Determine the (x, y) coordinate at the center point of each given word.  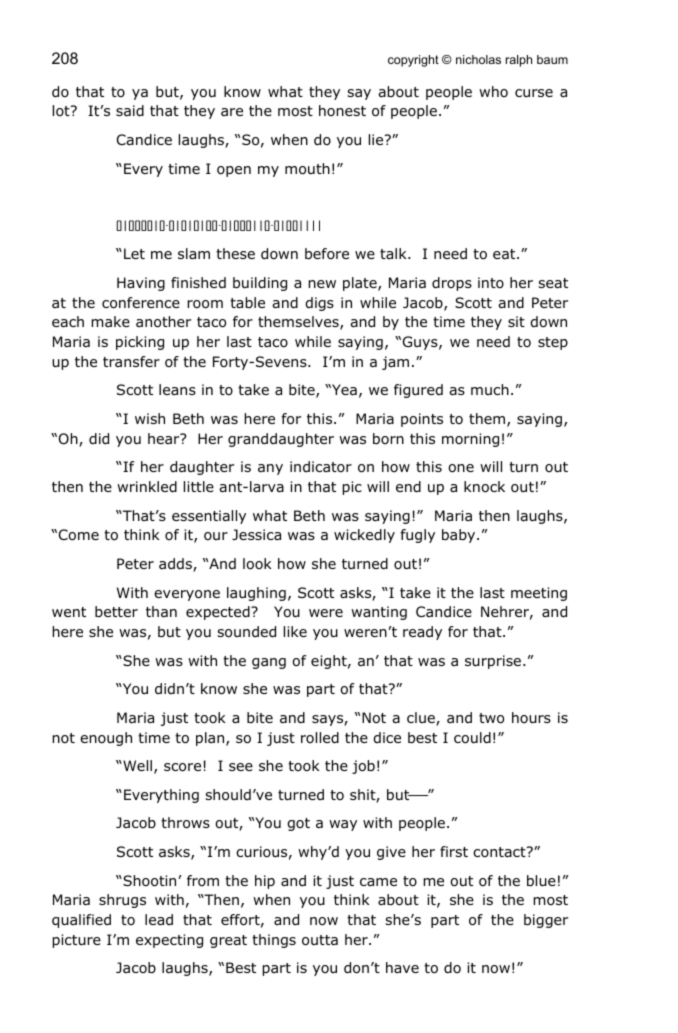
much (490, 389)
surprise (494, 662)
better (116, 611)
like (295, 631)
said (130, 111)
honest (342, 110)
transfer (131, 361)
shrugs (122, 901)
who (493, 91)
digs (319, 304)
